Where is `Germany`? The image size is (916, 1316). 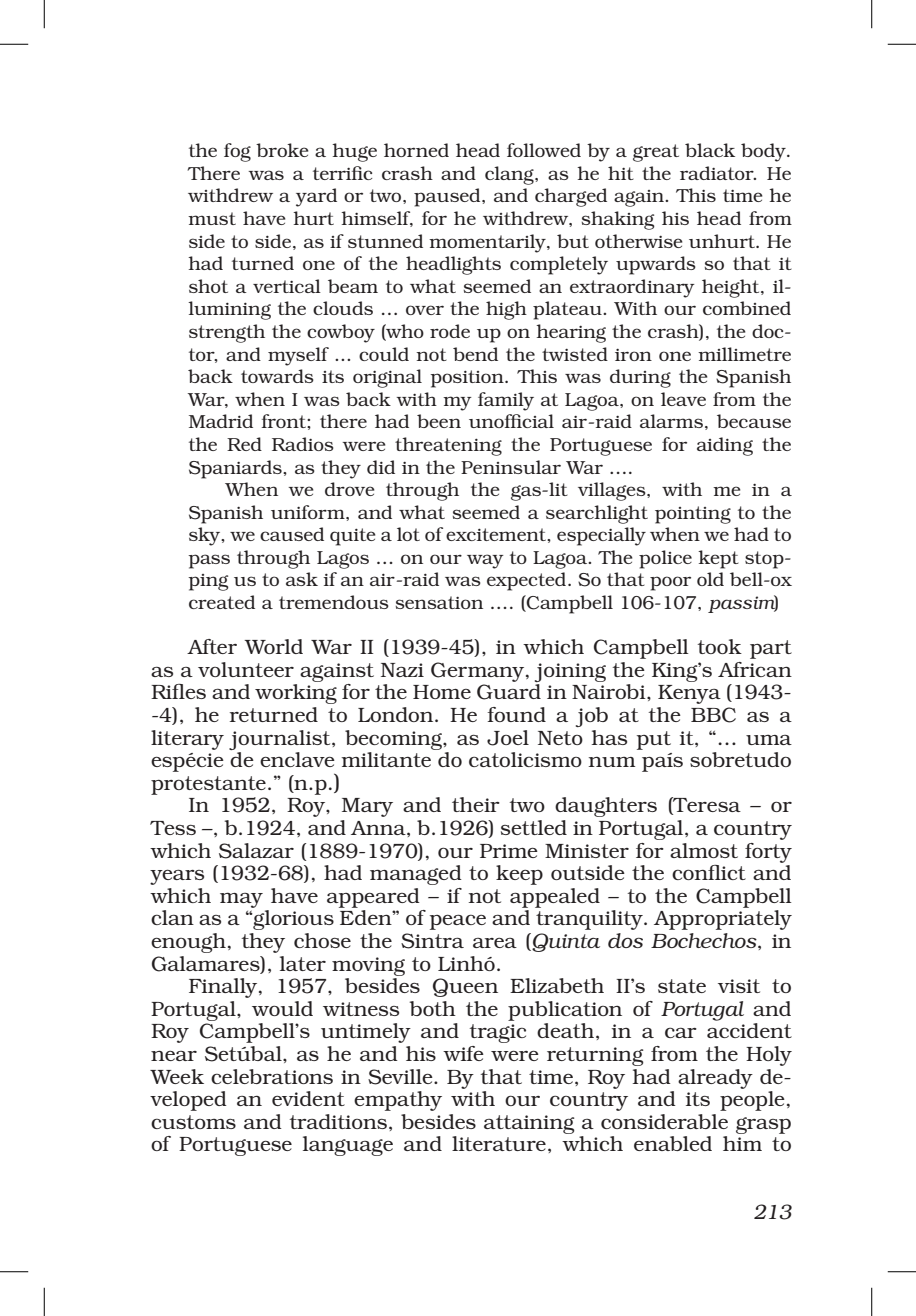
Germany is located at coordinates (479, 672).
